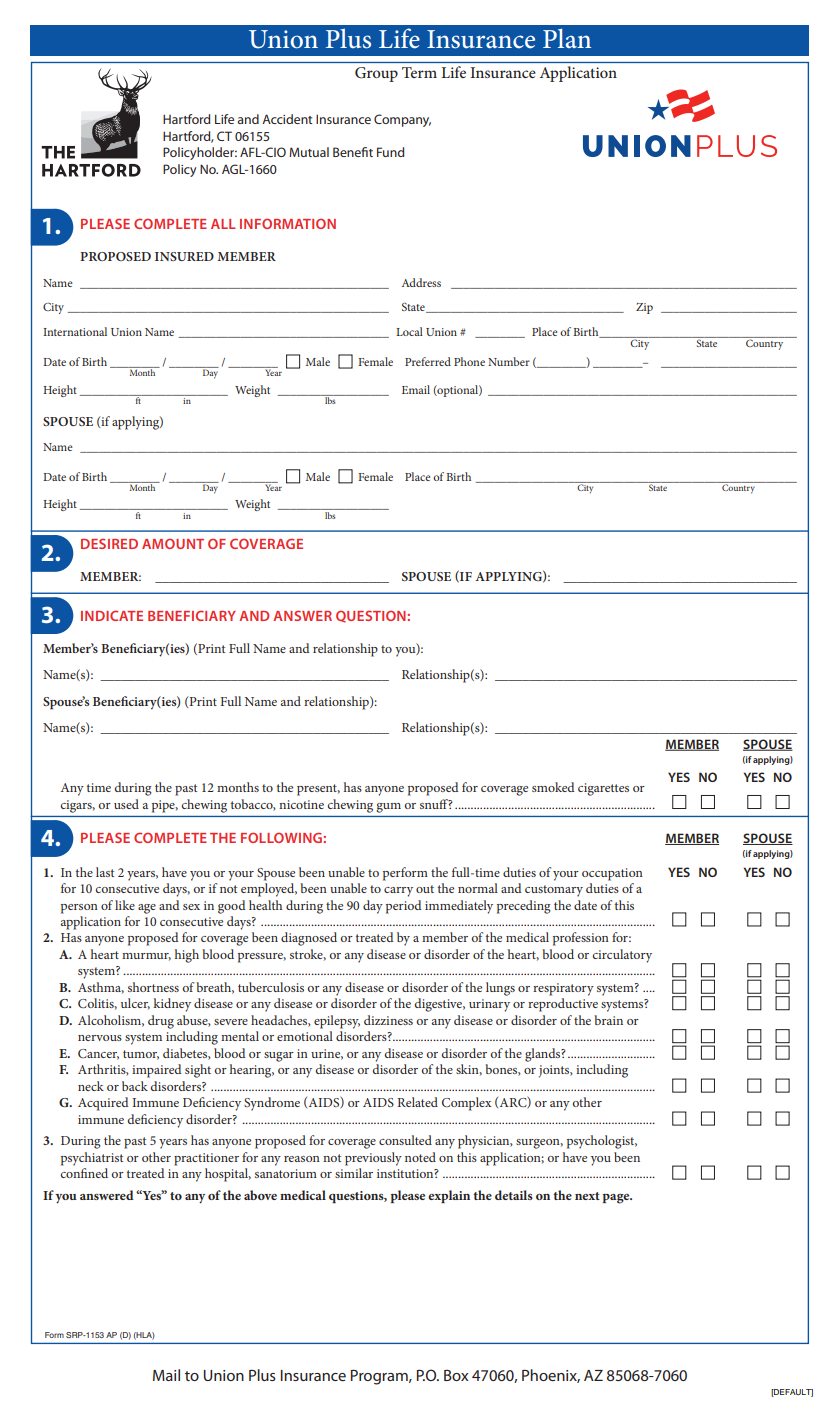  What do you see at coordinates (398, 892) in the screenshot?
I see `carry` at bounding box center [398, 892].
